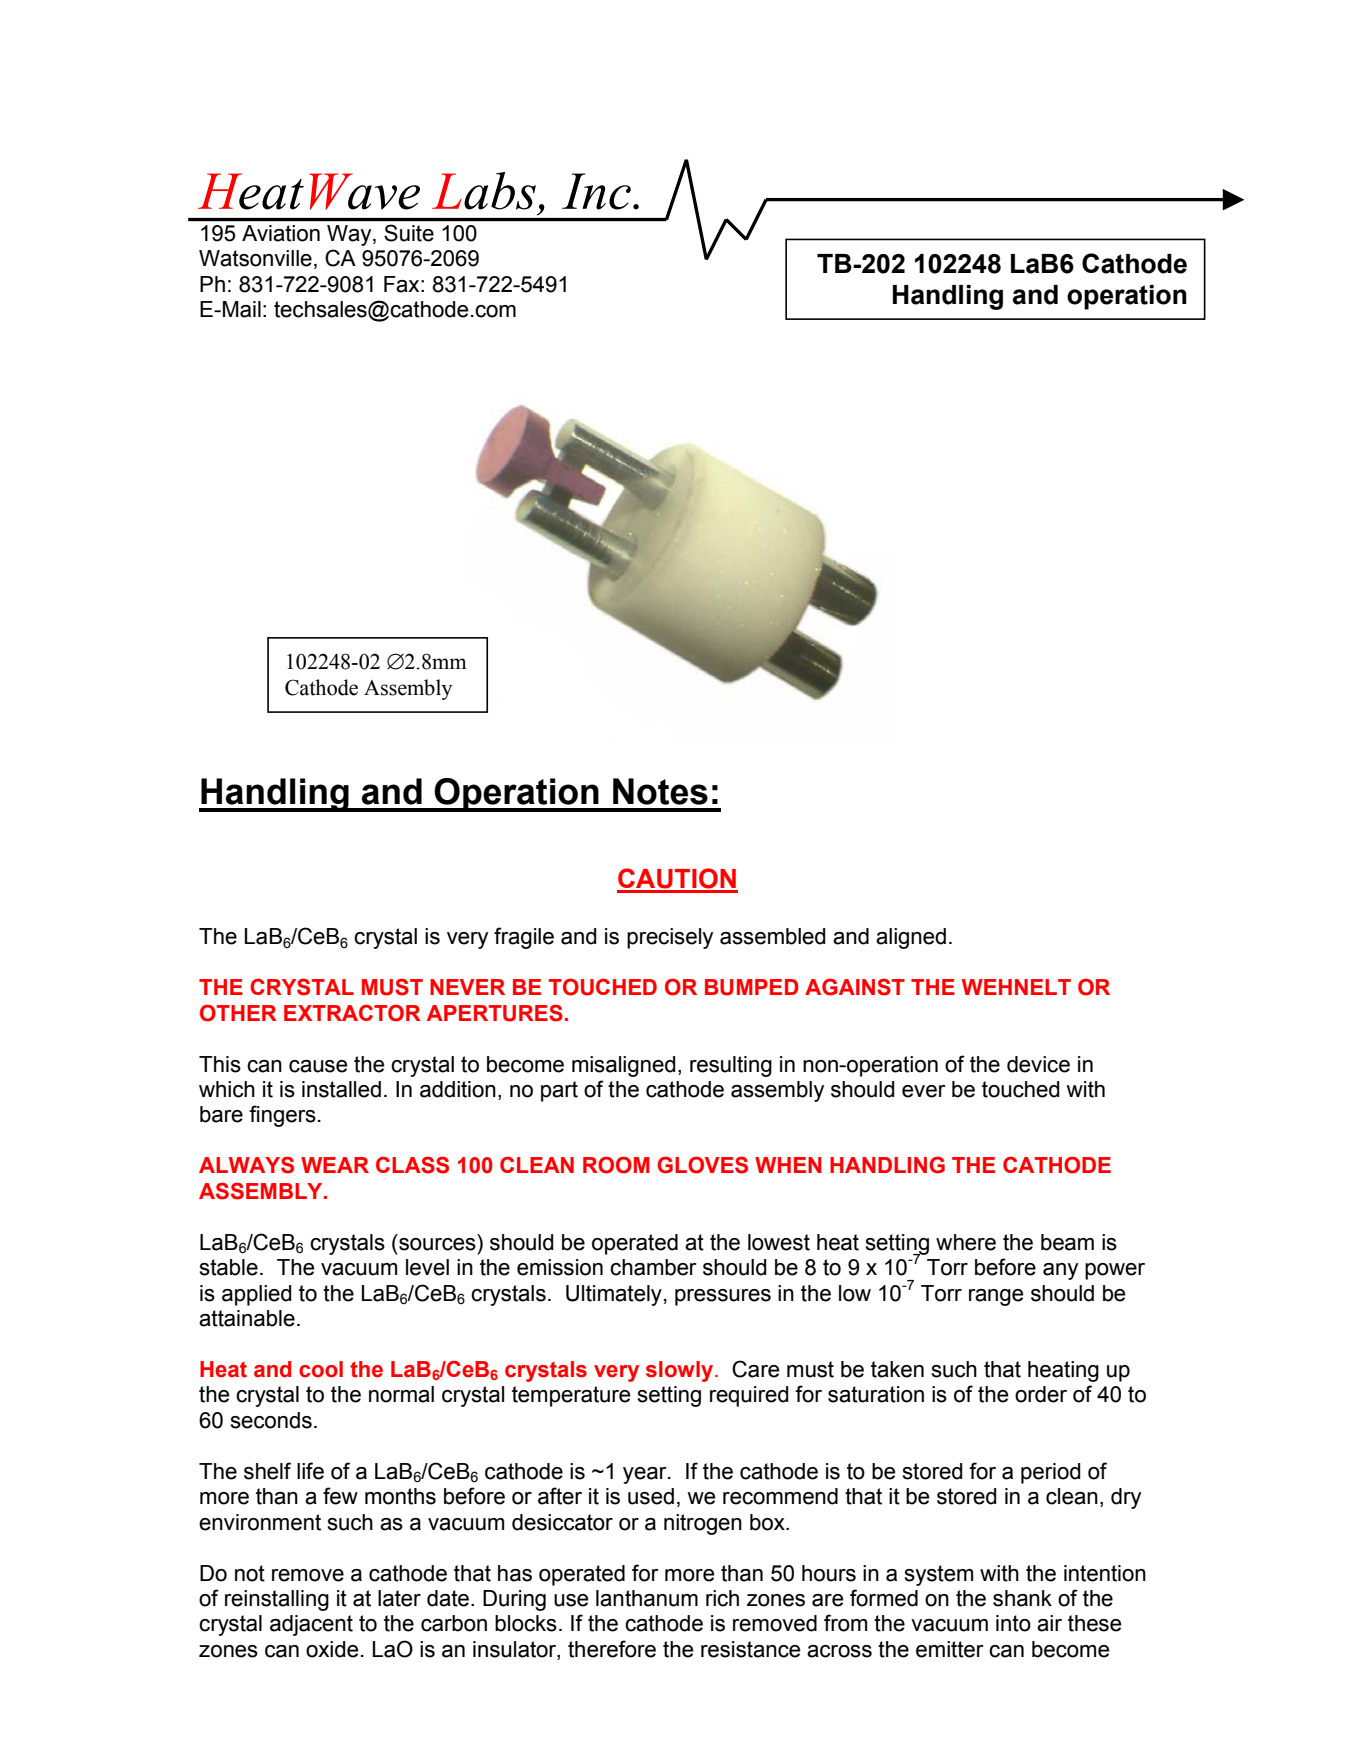  What do you see at coordinates (773, 936) in the image?
I see `assembled` at bounding box center [773, 936].
